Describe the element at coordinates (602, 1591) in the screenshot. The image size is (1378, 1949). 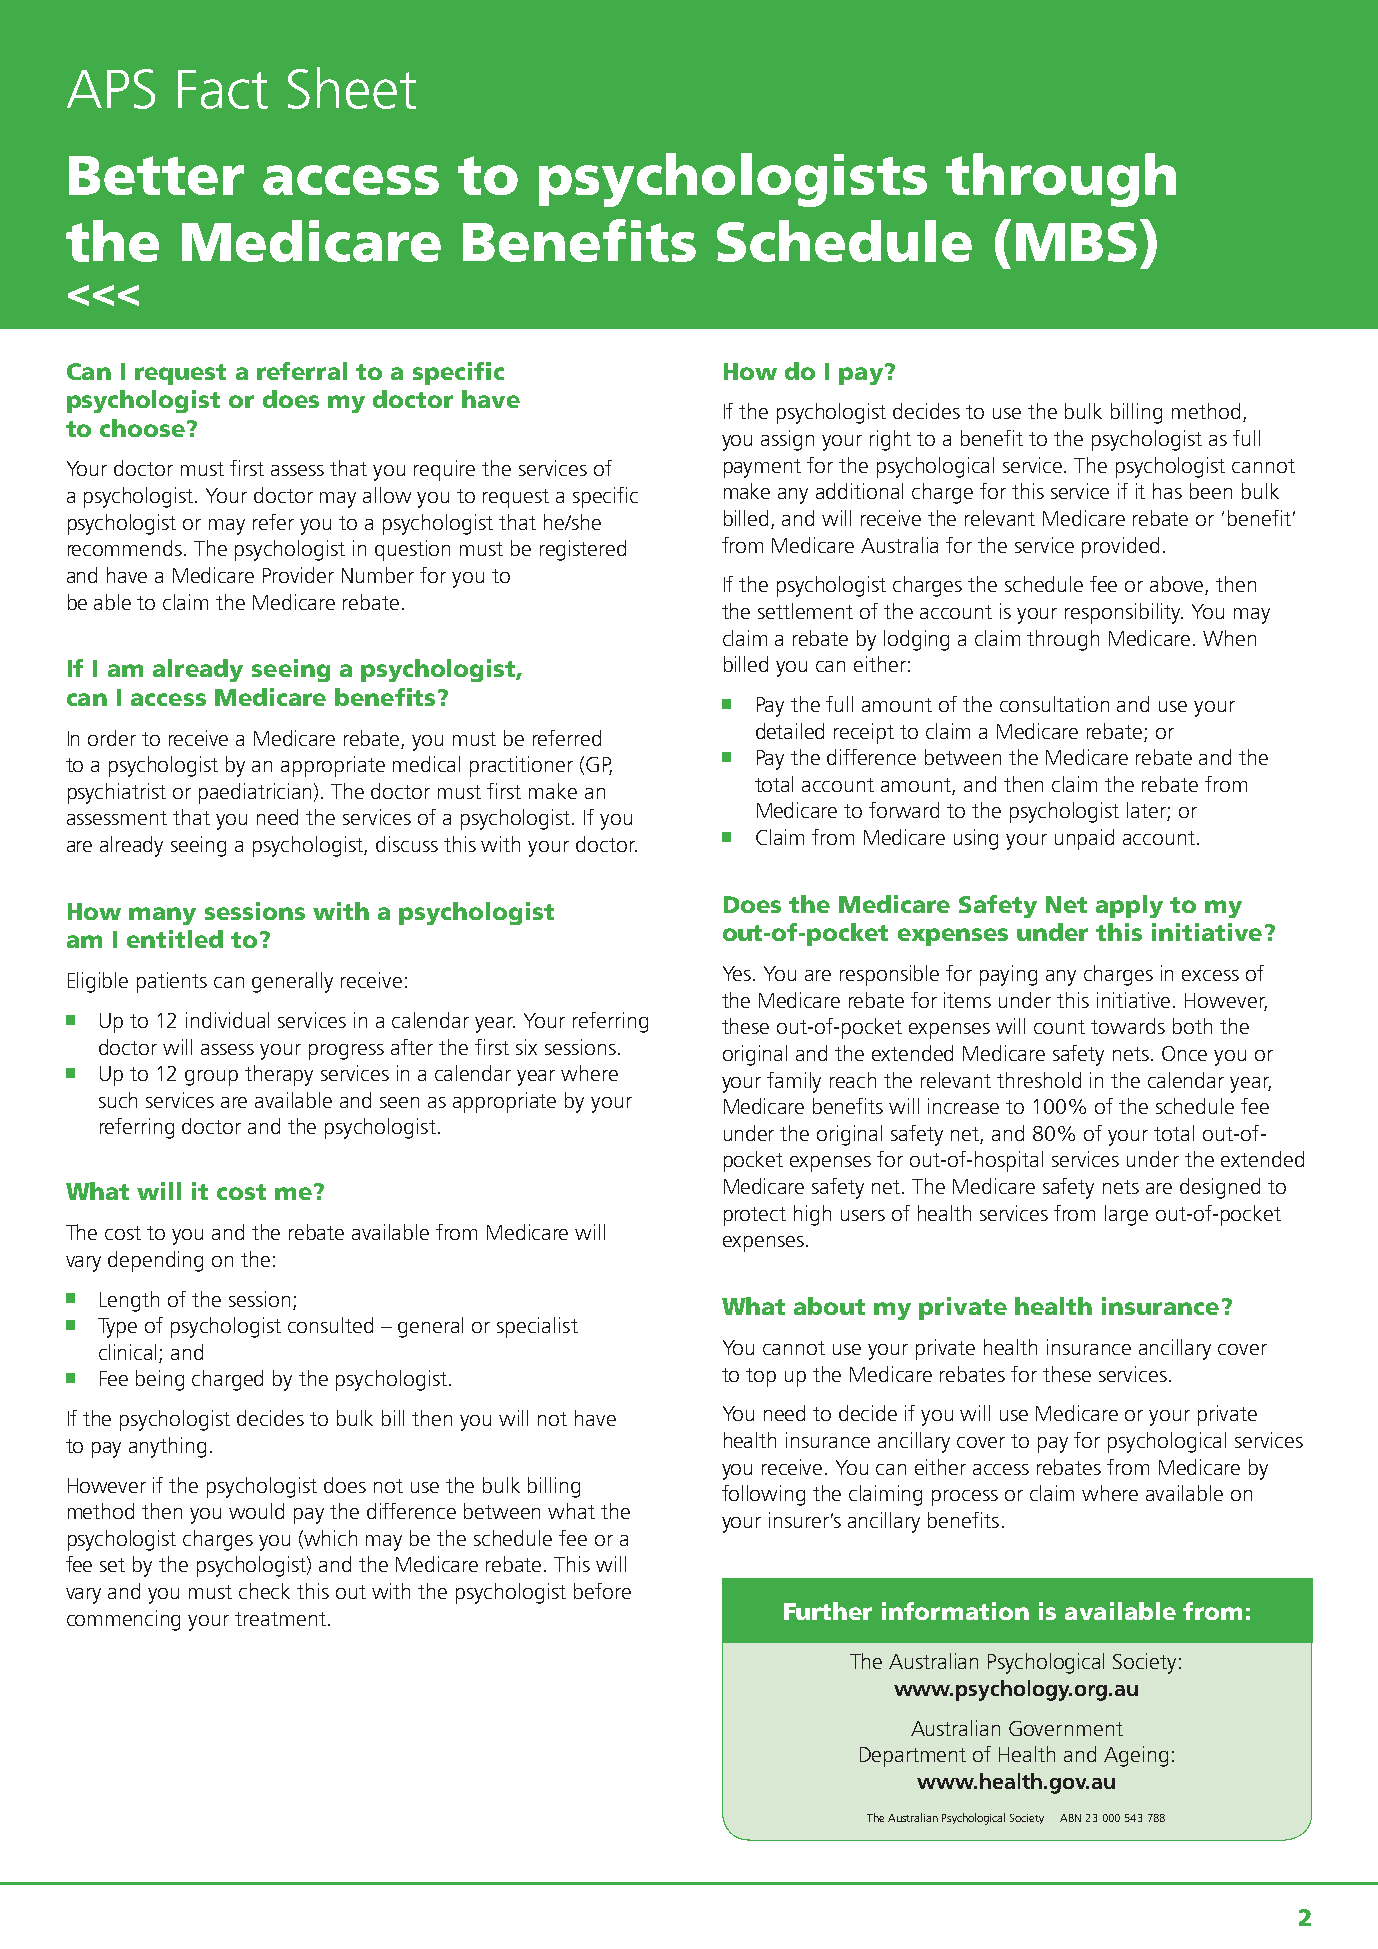
I see `before` at that location.
